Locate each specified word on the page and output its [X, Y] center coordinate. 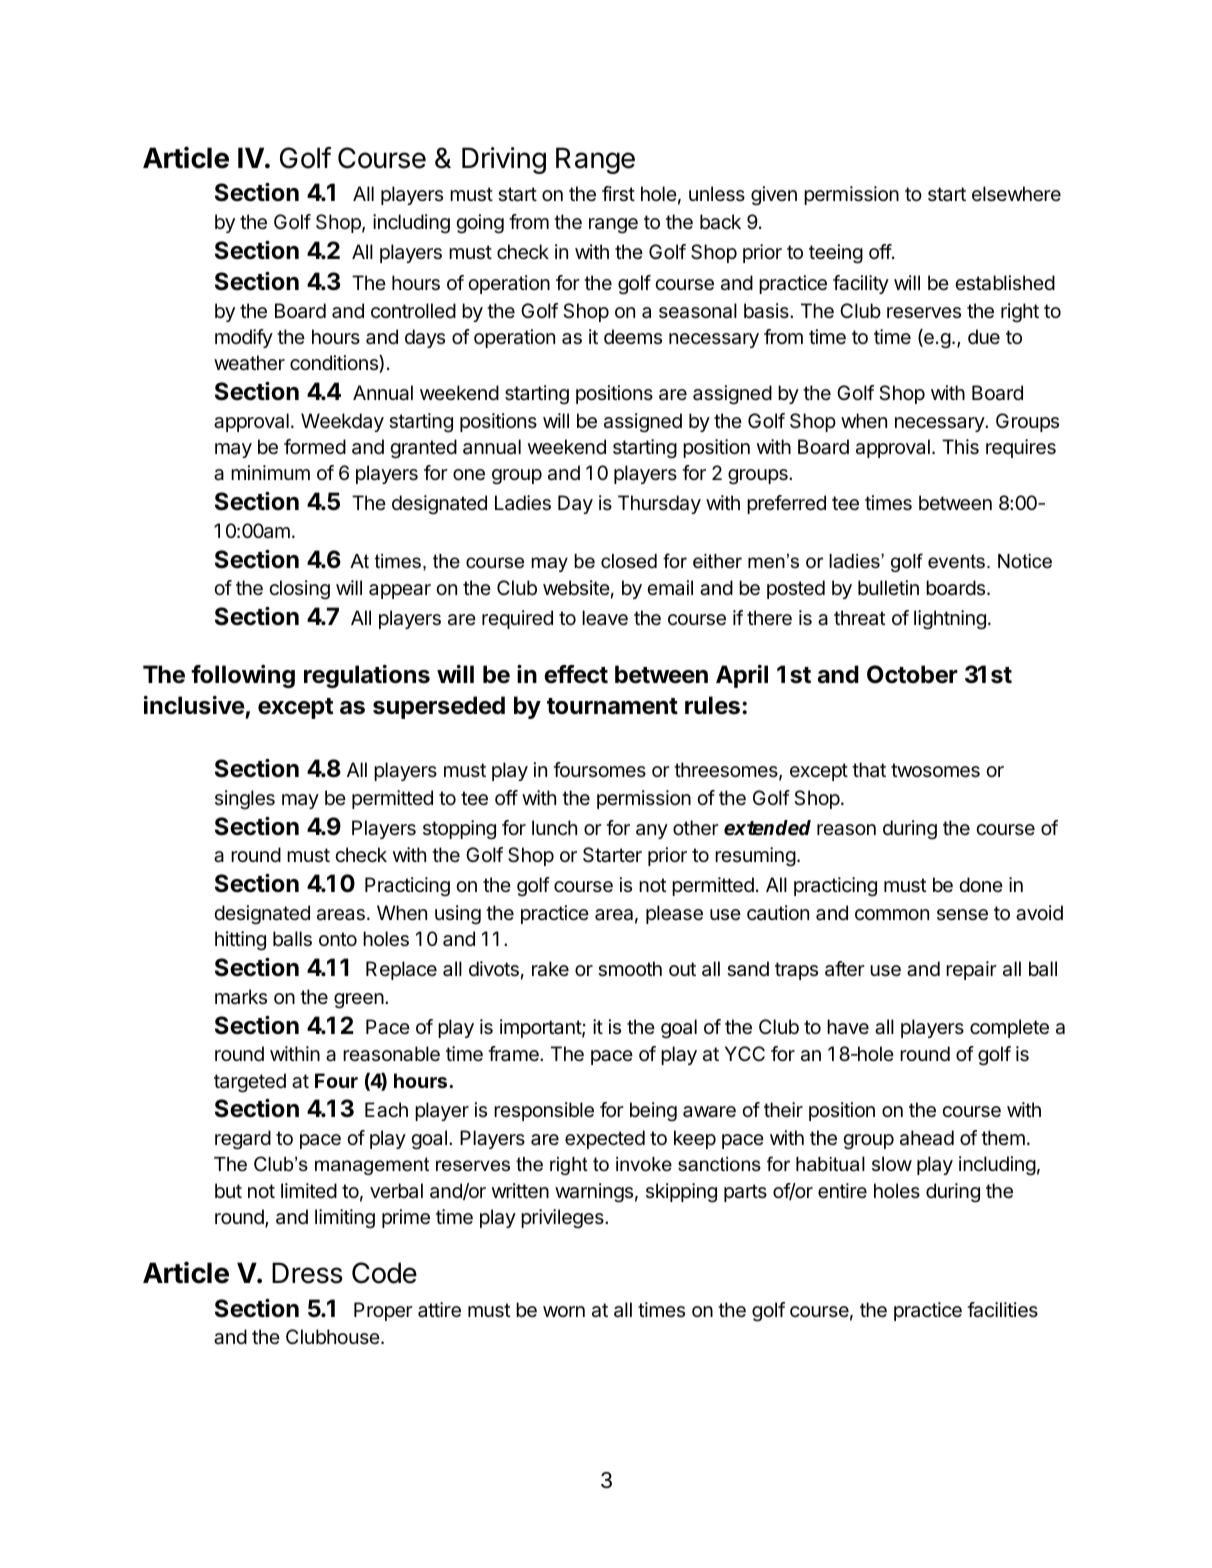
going [480, 224]
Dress [307, 1273]
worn [564, 1311]
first [618, 194]
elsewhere [1016, 194]
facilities [1002, 1310]
